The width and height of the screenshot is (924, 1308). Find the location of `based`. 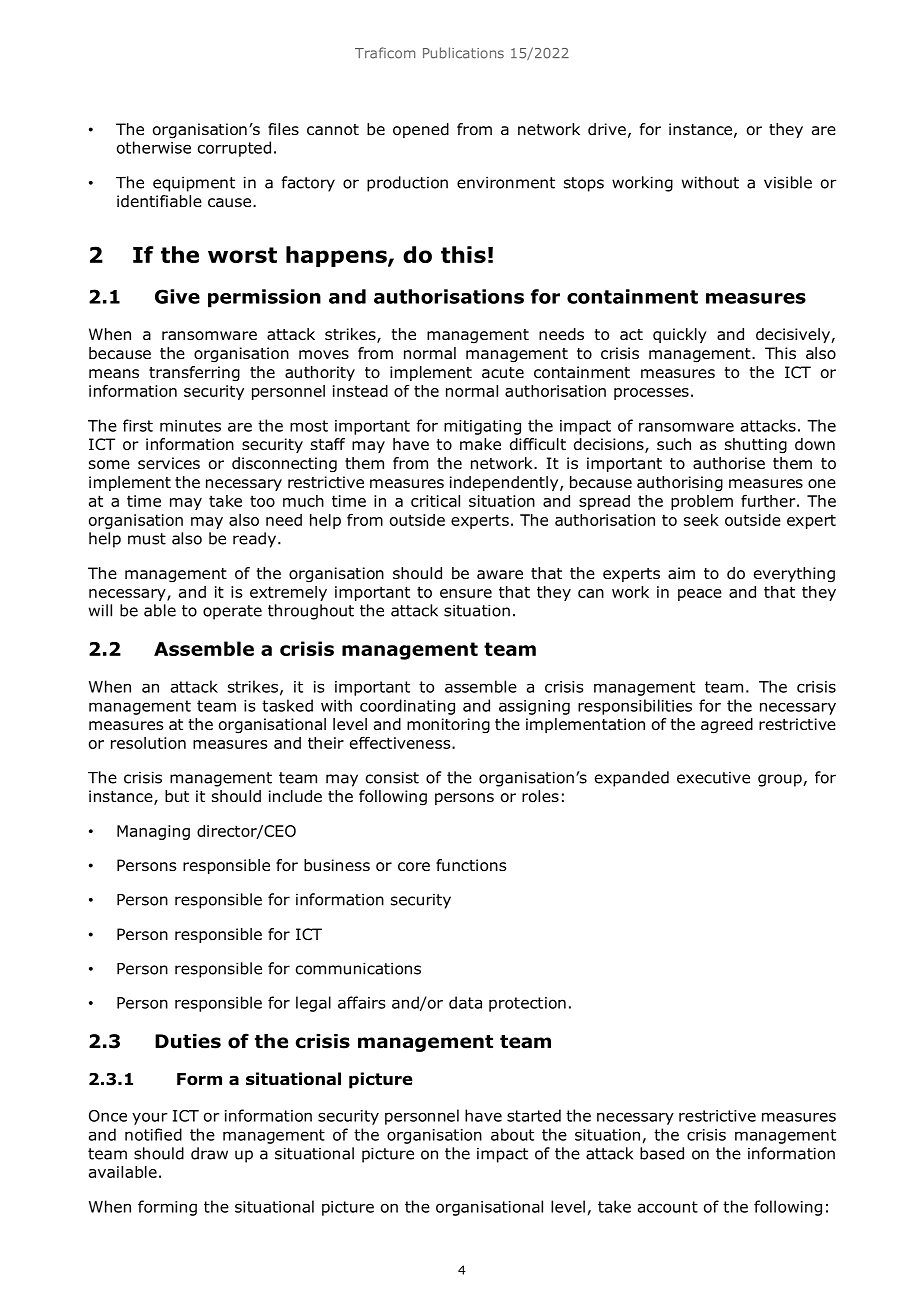

based is located at coordinates (662, 1153).
